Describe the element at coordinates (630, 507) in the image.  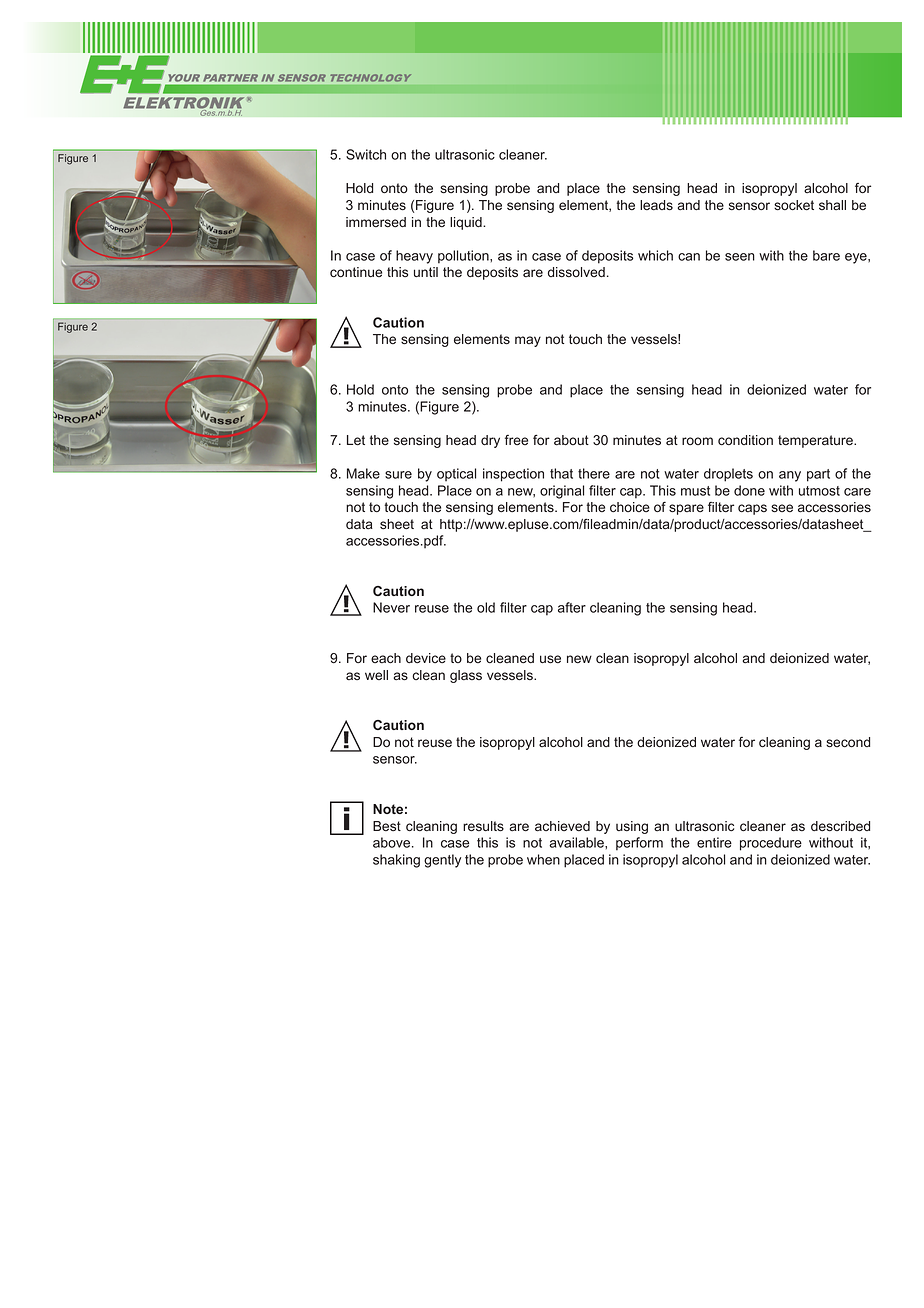
I see `choice` at that location.
